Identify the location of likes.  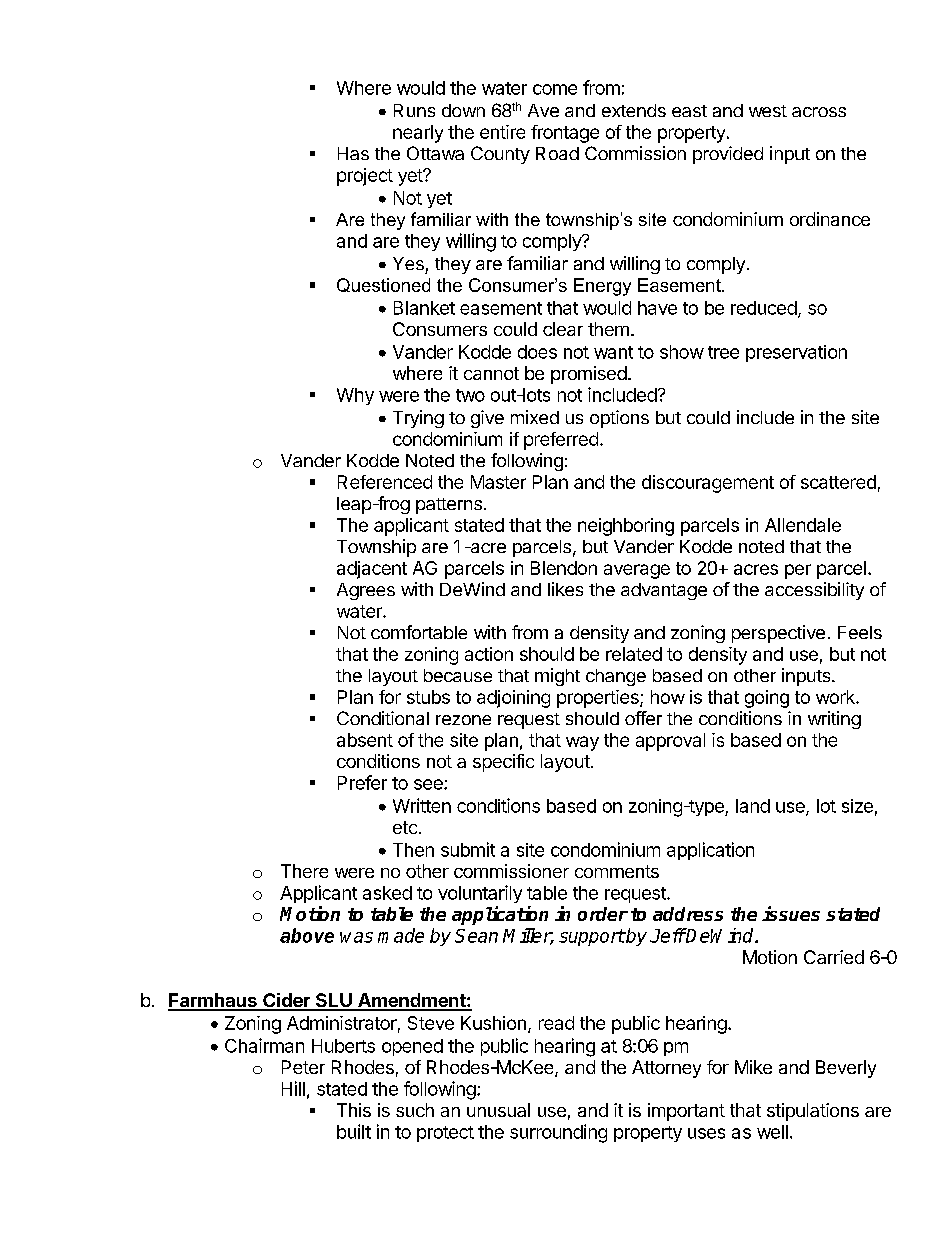
(565, 589).
